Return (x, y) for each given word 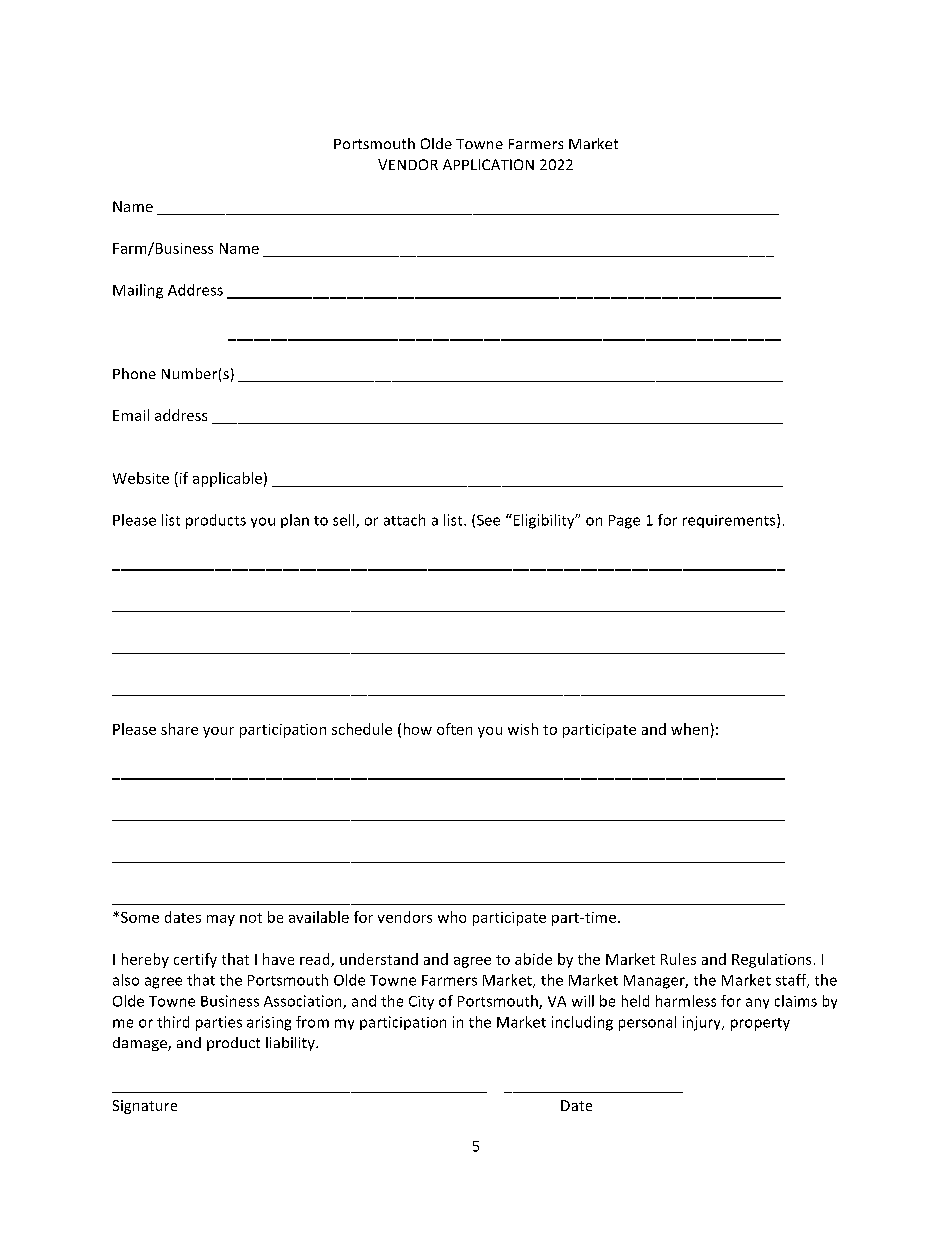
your (218, 732)
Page (624, 522)
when (689, 729)
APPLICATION (488, 164)
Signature (145, 1107)
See (488, 520)
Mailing (138, 291)
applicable (227, 479)
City (421, 1003)
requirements (730, 521)
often (454, 729)
